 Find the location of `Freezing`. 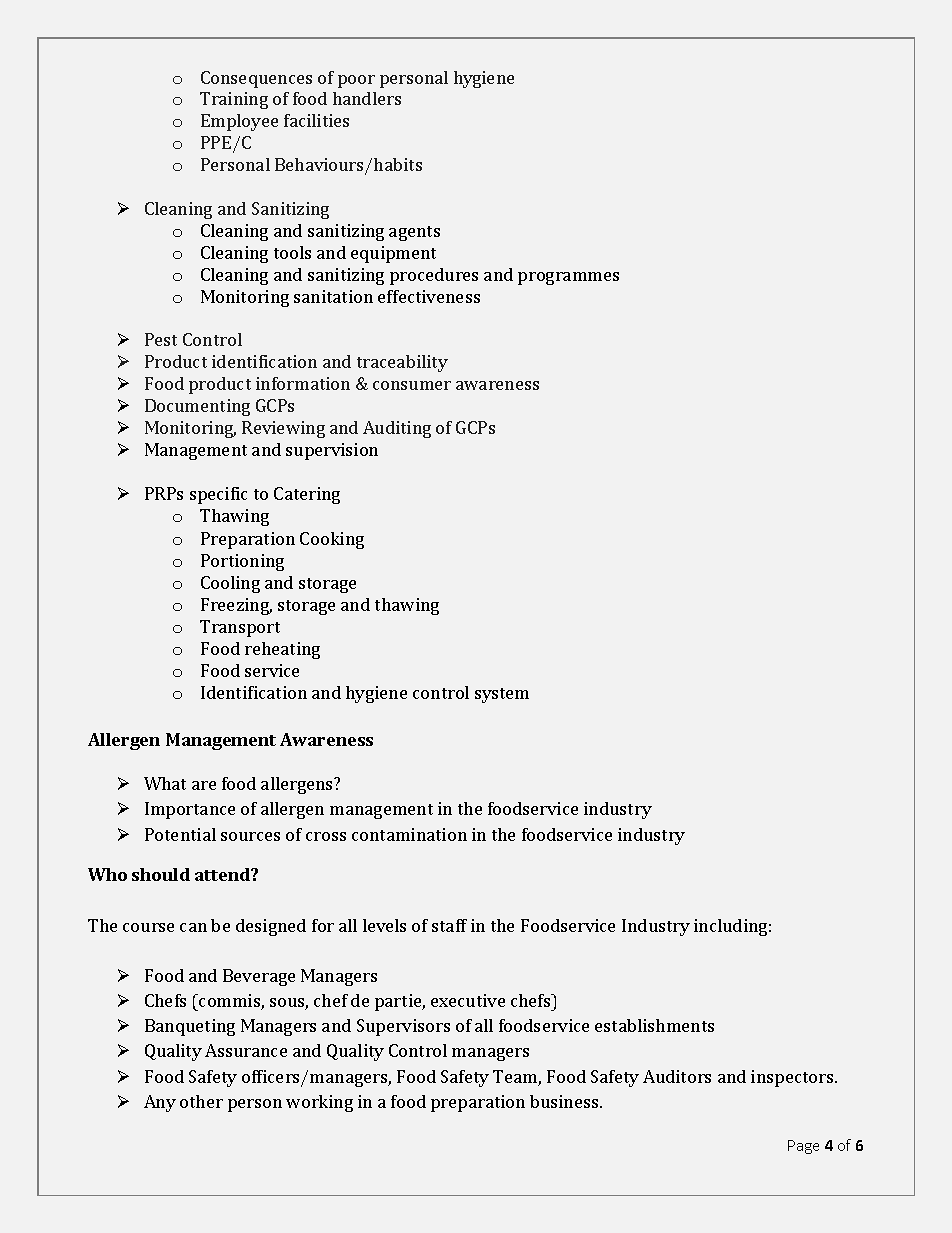

Freezing is located at coordinates (236, 606).
